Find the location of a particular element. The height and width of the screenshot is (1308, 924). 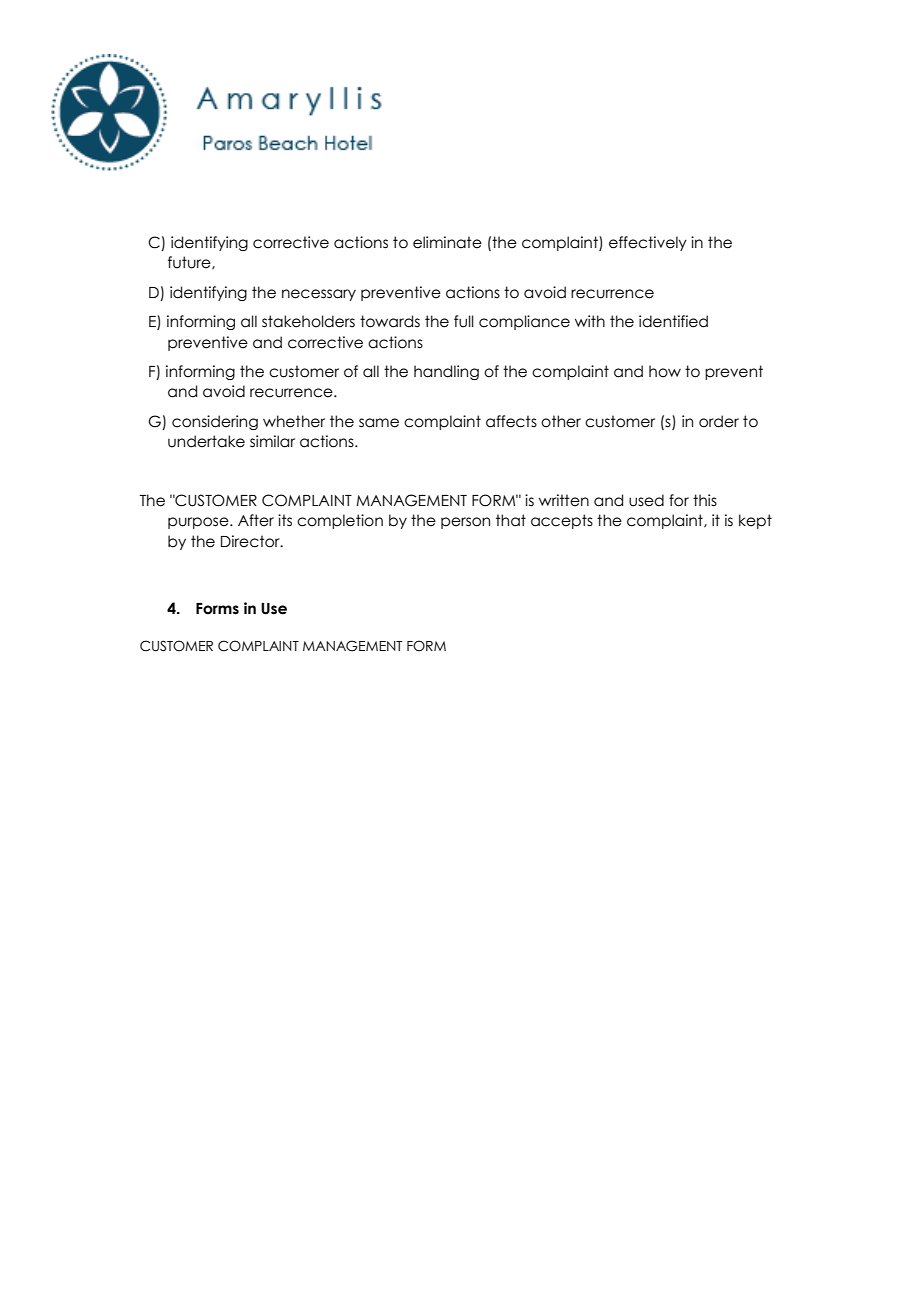

future is located at coordinates (190, 263).
